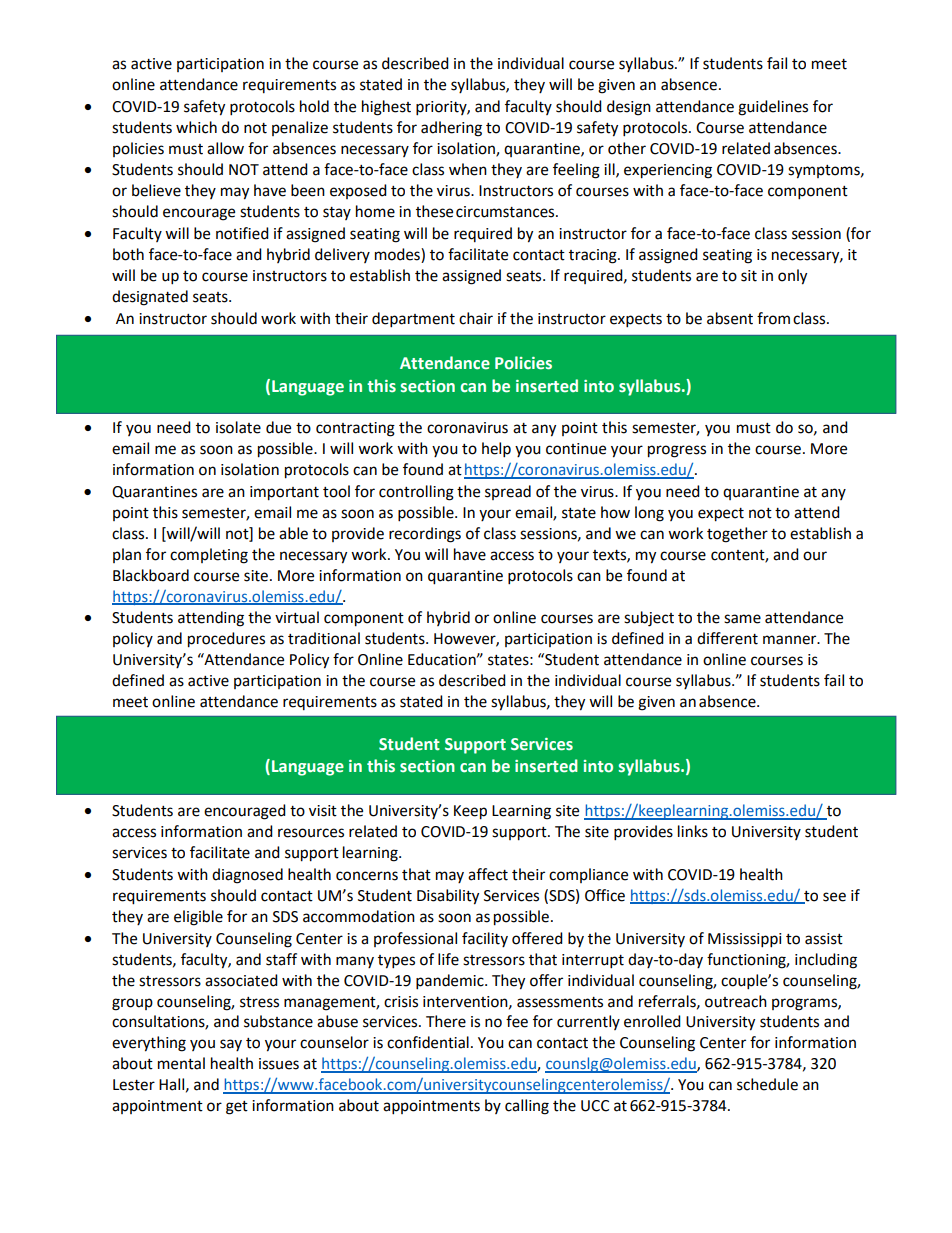  What do you see at coordinates (742, 619) in the screenshot?
I see `same` at bounding box center [742, 619].
